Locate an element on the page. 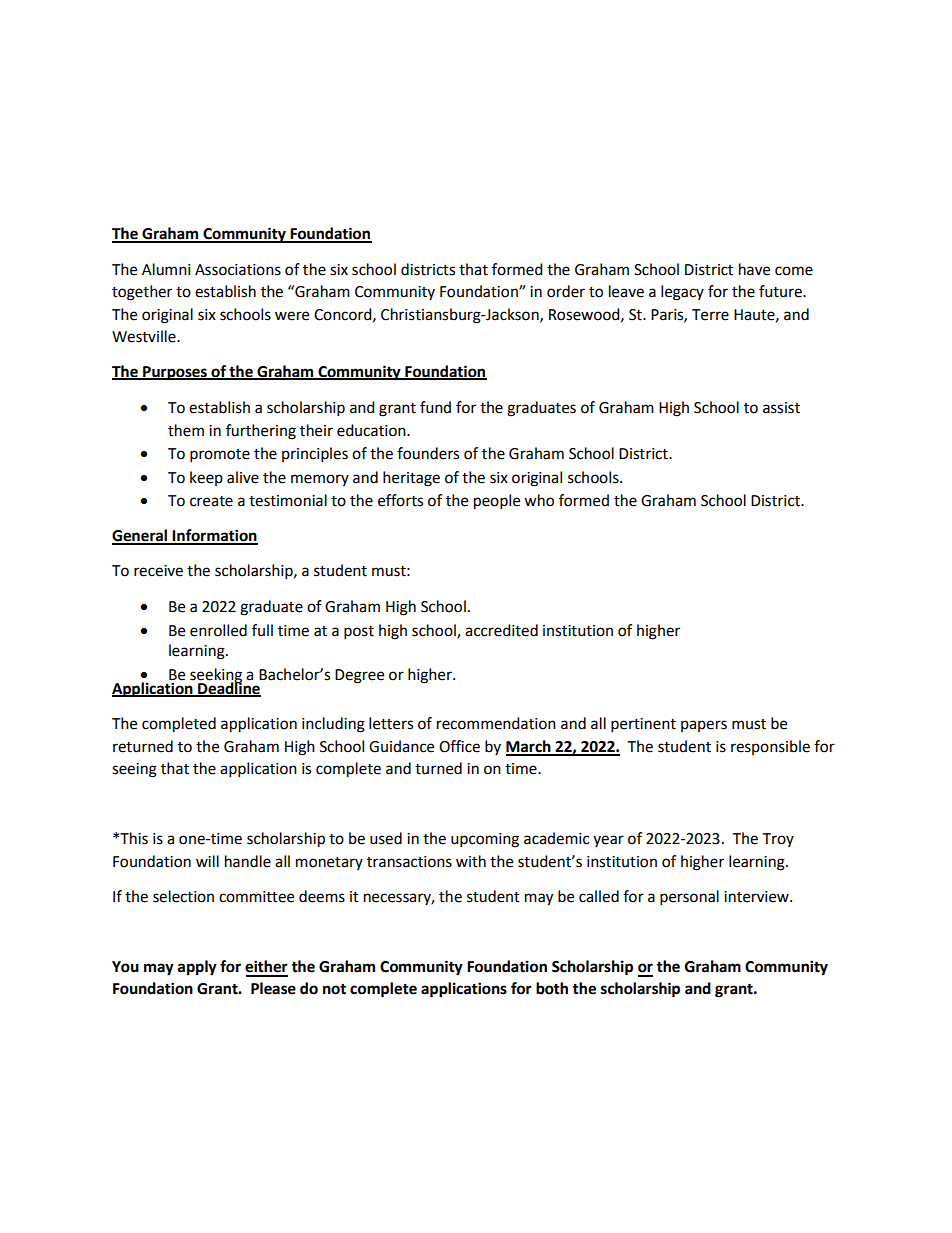 This page has height=1233, width=952. enrolled is located at coordinates (218, 630).
